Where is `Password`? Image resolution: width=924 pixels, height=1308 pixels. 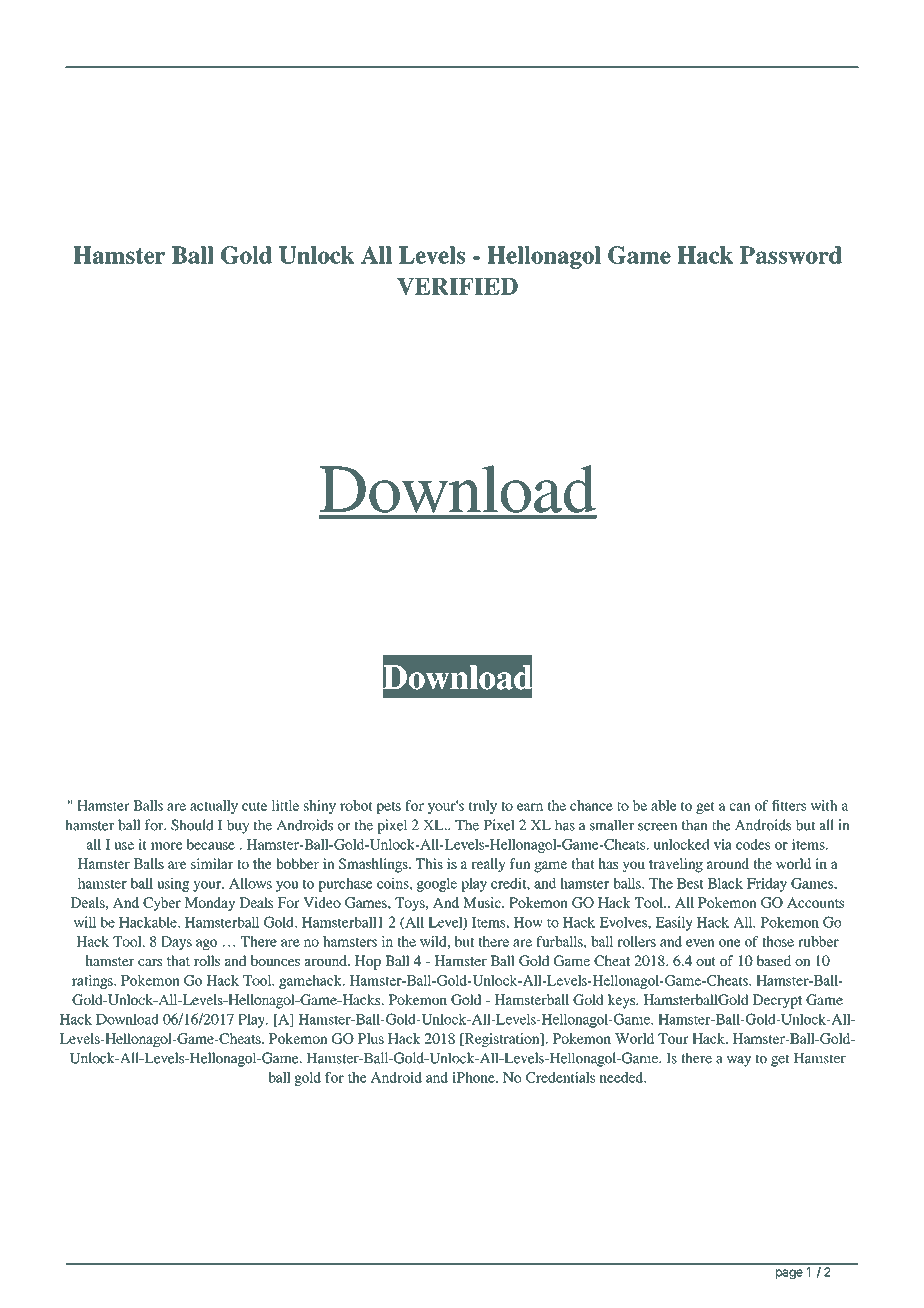 Password is located at coordinates (791, 255).
